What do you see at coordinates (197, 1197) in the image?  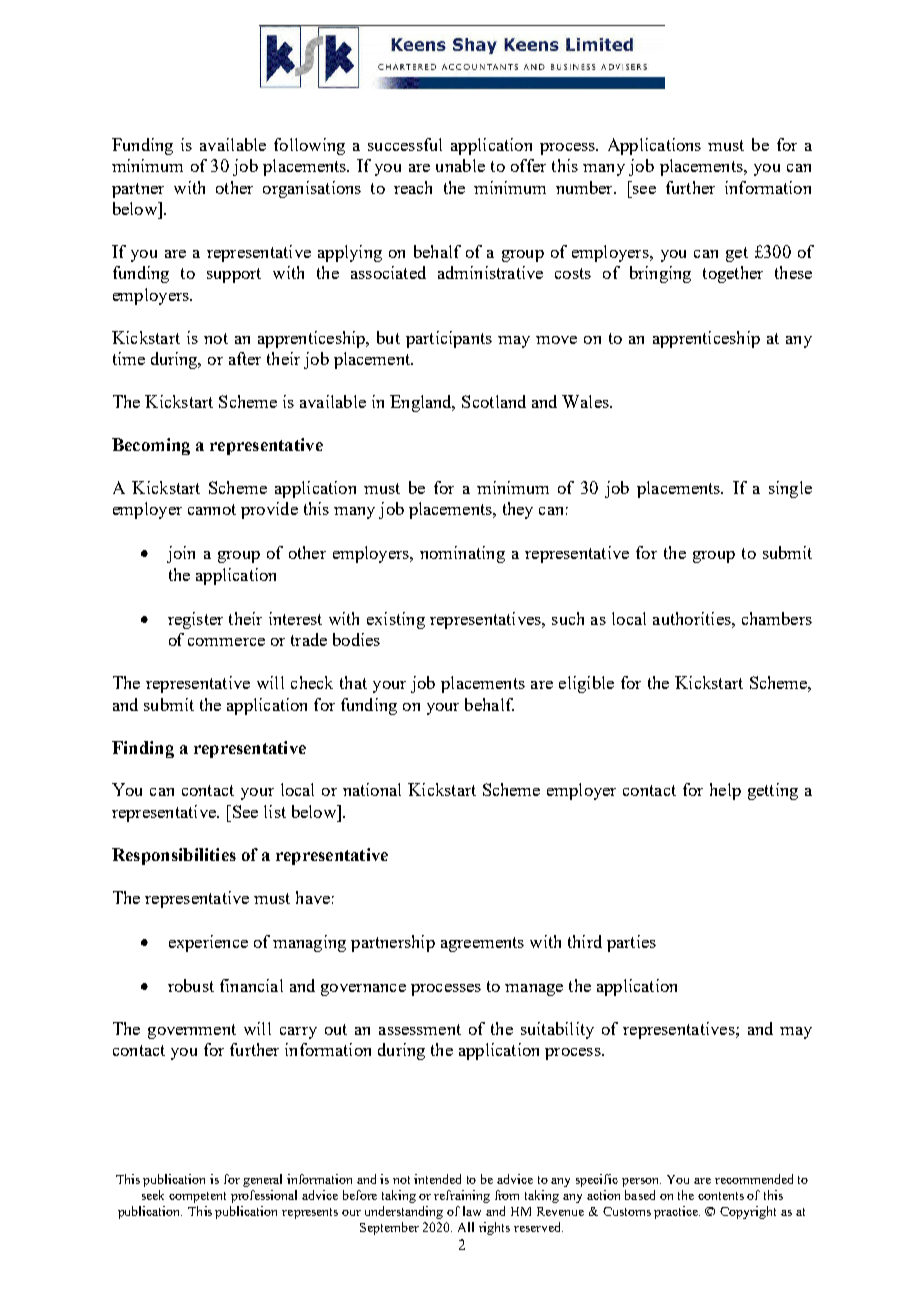 I see `competent` at bounding box center [197, 1197].
